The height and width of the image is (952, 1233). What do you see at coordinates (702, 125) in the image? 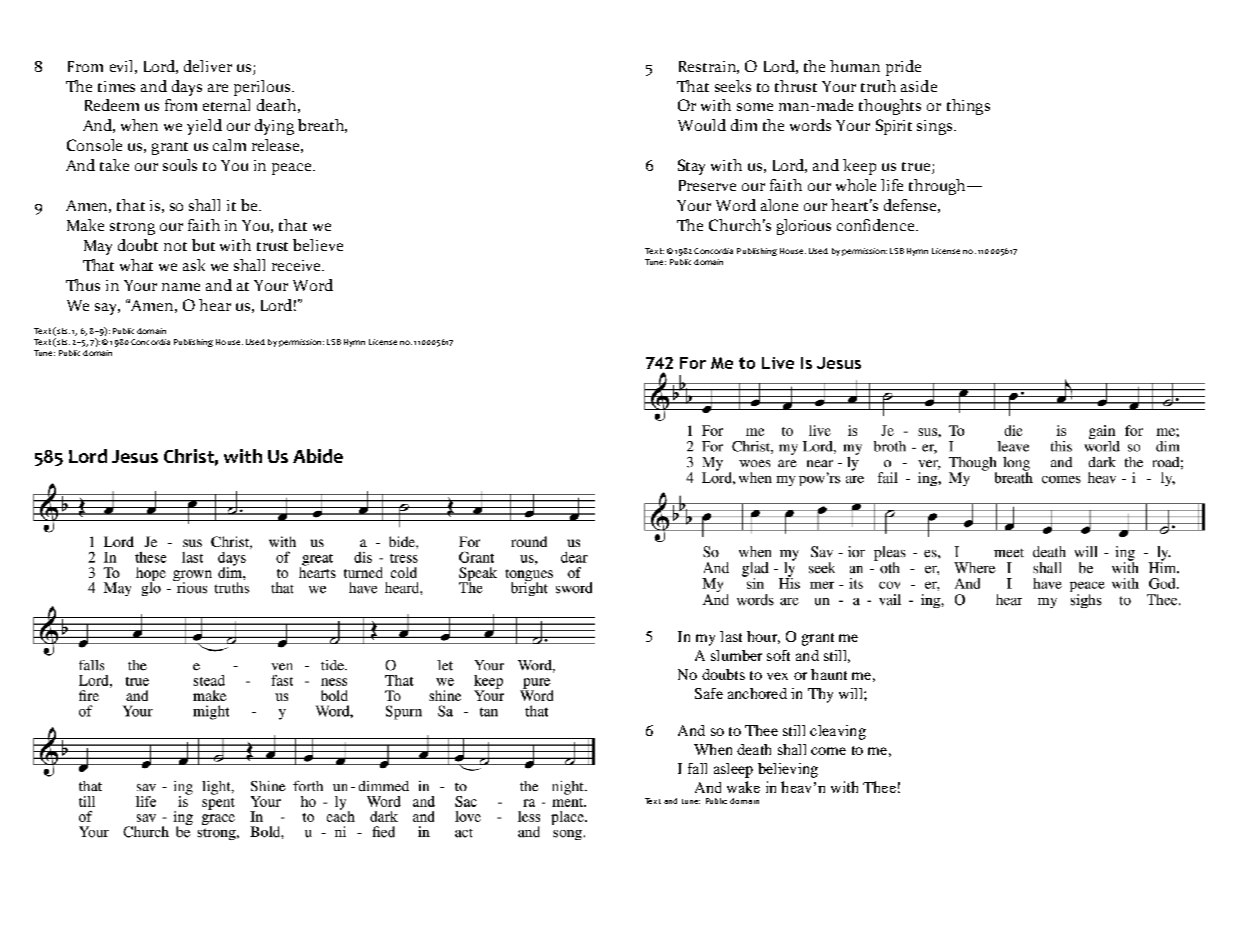
I see `Would` at bounding box center [702, 125].
